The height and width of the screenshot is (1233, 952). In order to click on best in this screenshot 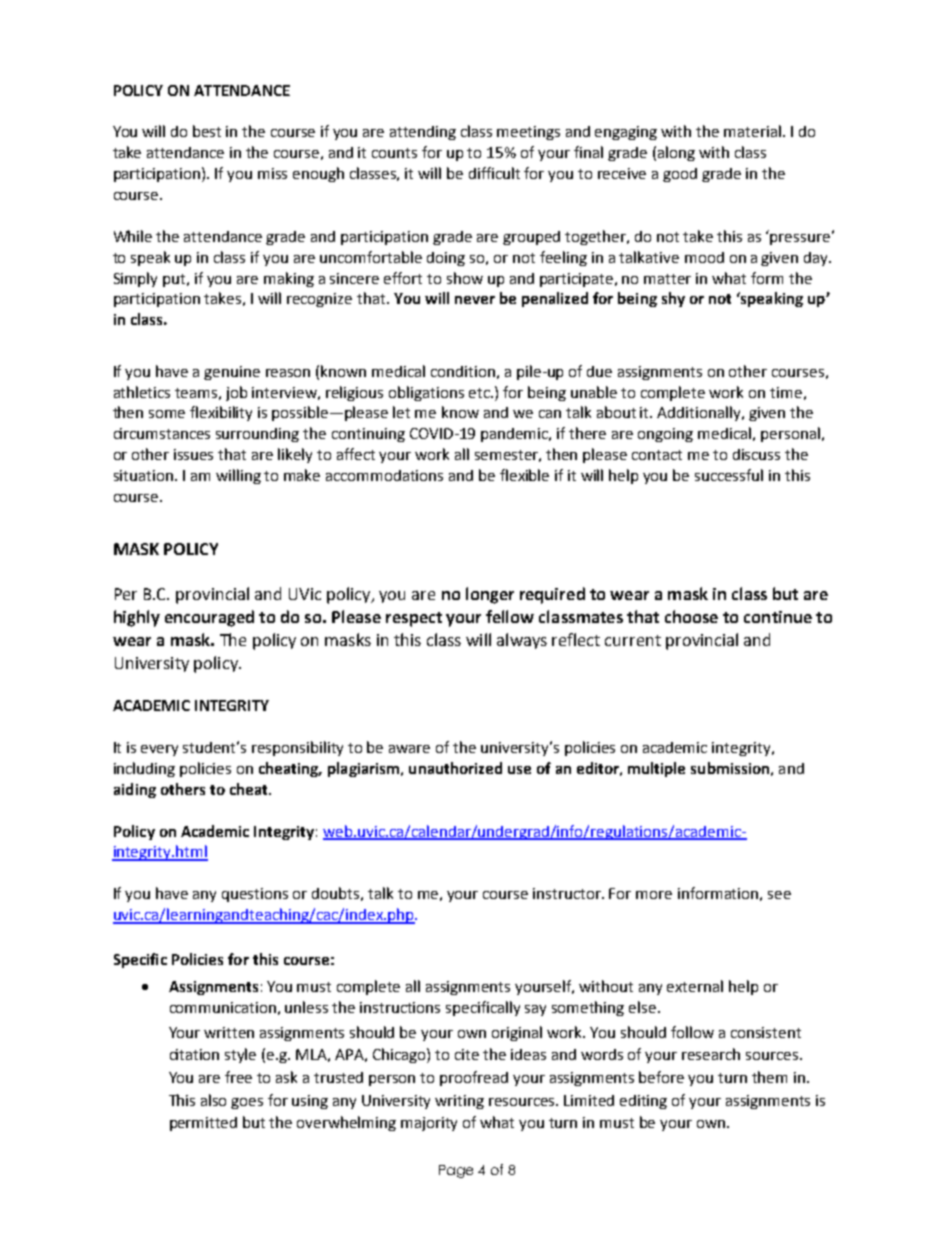, I will do `click(207, 131)`.
